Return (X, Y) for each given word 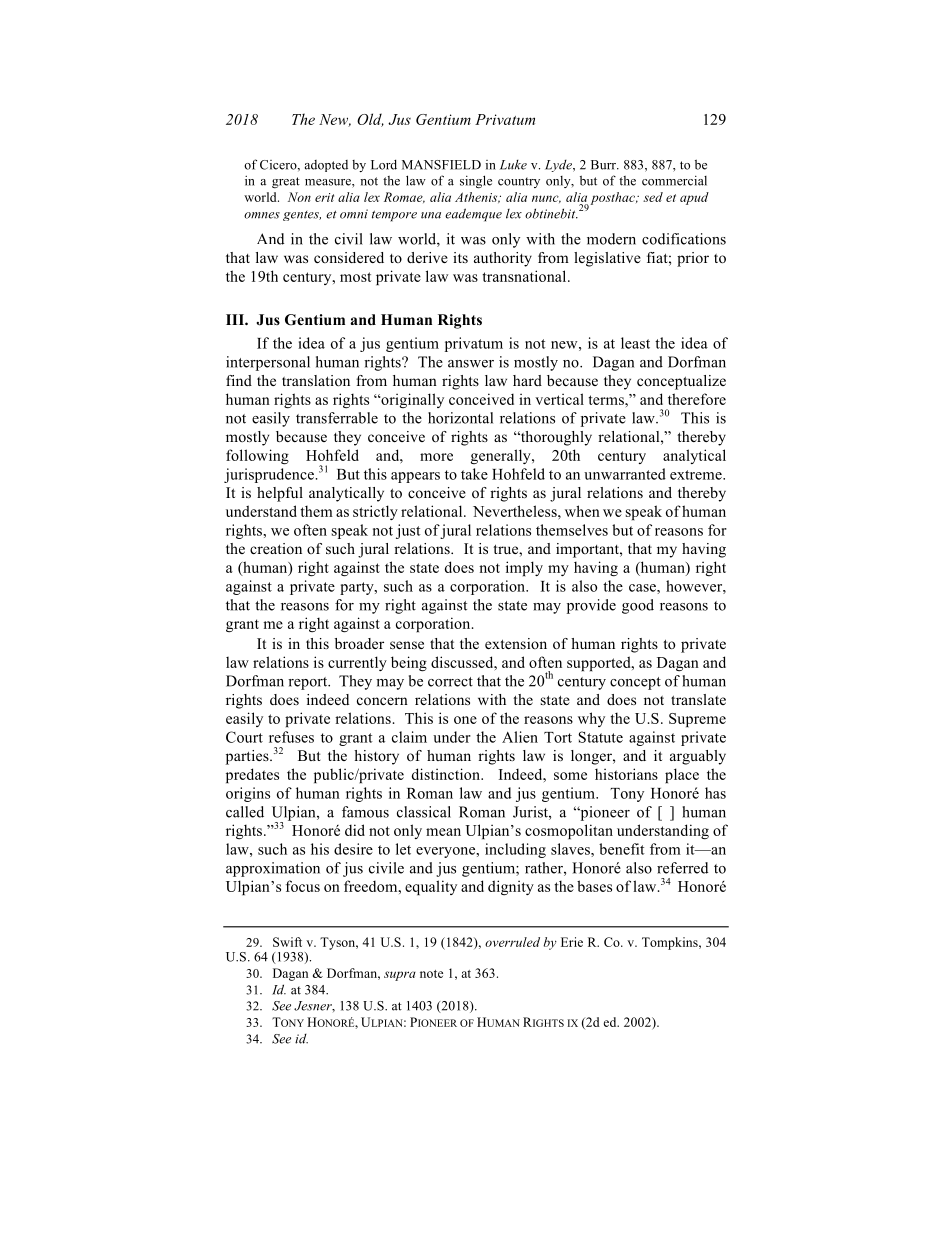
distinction (447, 774)
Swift (287, 942)
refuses (291, 737)
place (682, 775)
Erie (572, 942)
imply (524, 568)
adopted (326, 166)
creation (276, 548)
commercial (674, 180)
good (638, 606)
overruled (512, 942)
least (635, 343)
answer (471, 364)
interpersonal (268, 363)
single (476, 182)
